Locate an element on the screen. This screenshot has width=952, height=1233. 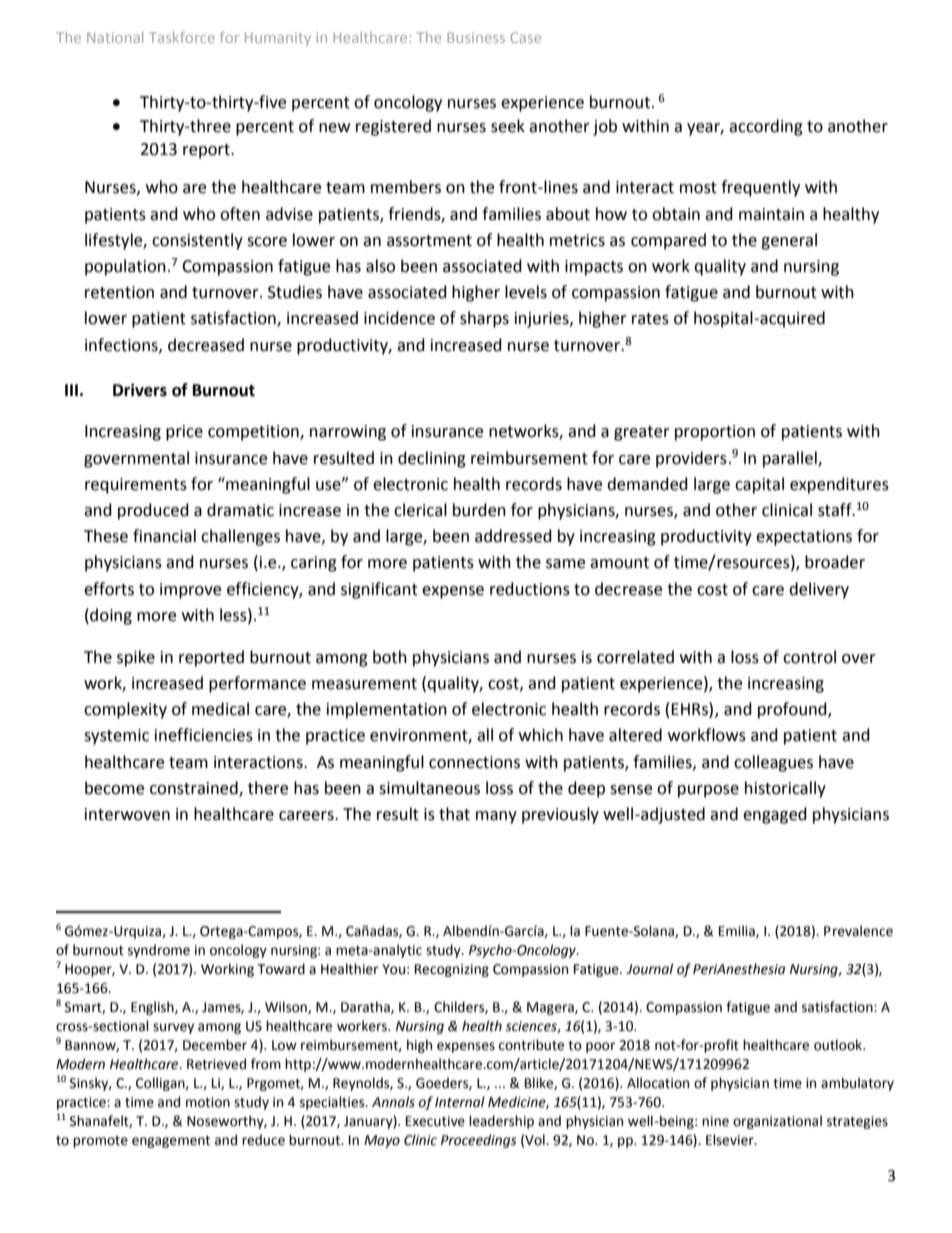
profound is located at coordinates (793, 710).
